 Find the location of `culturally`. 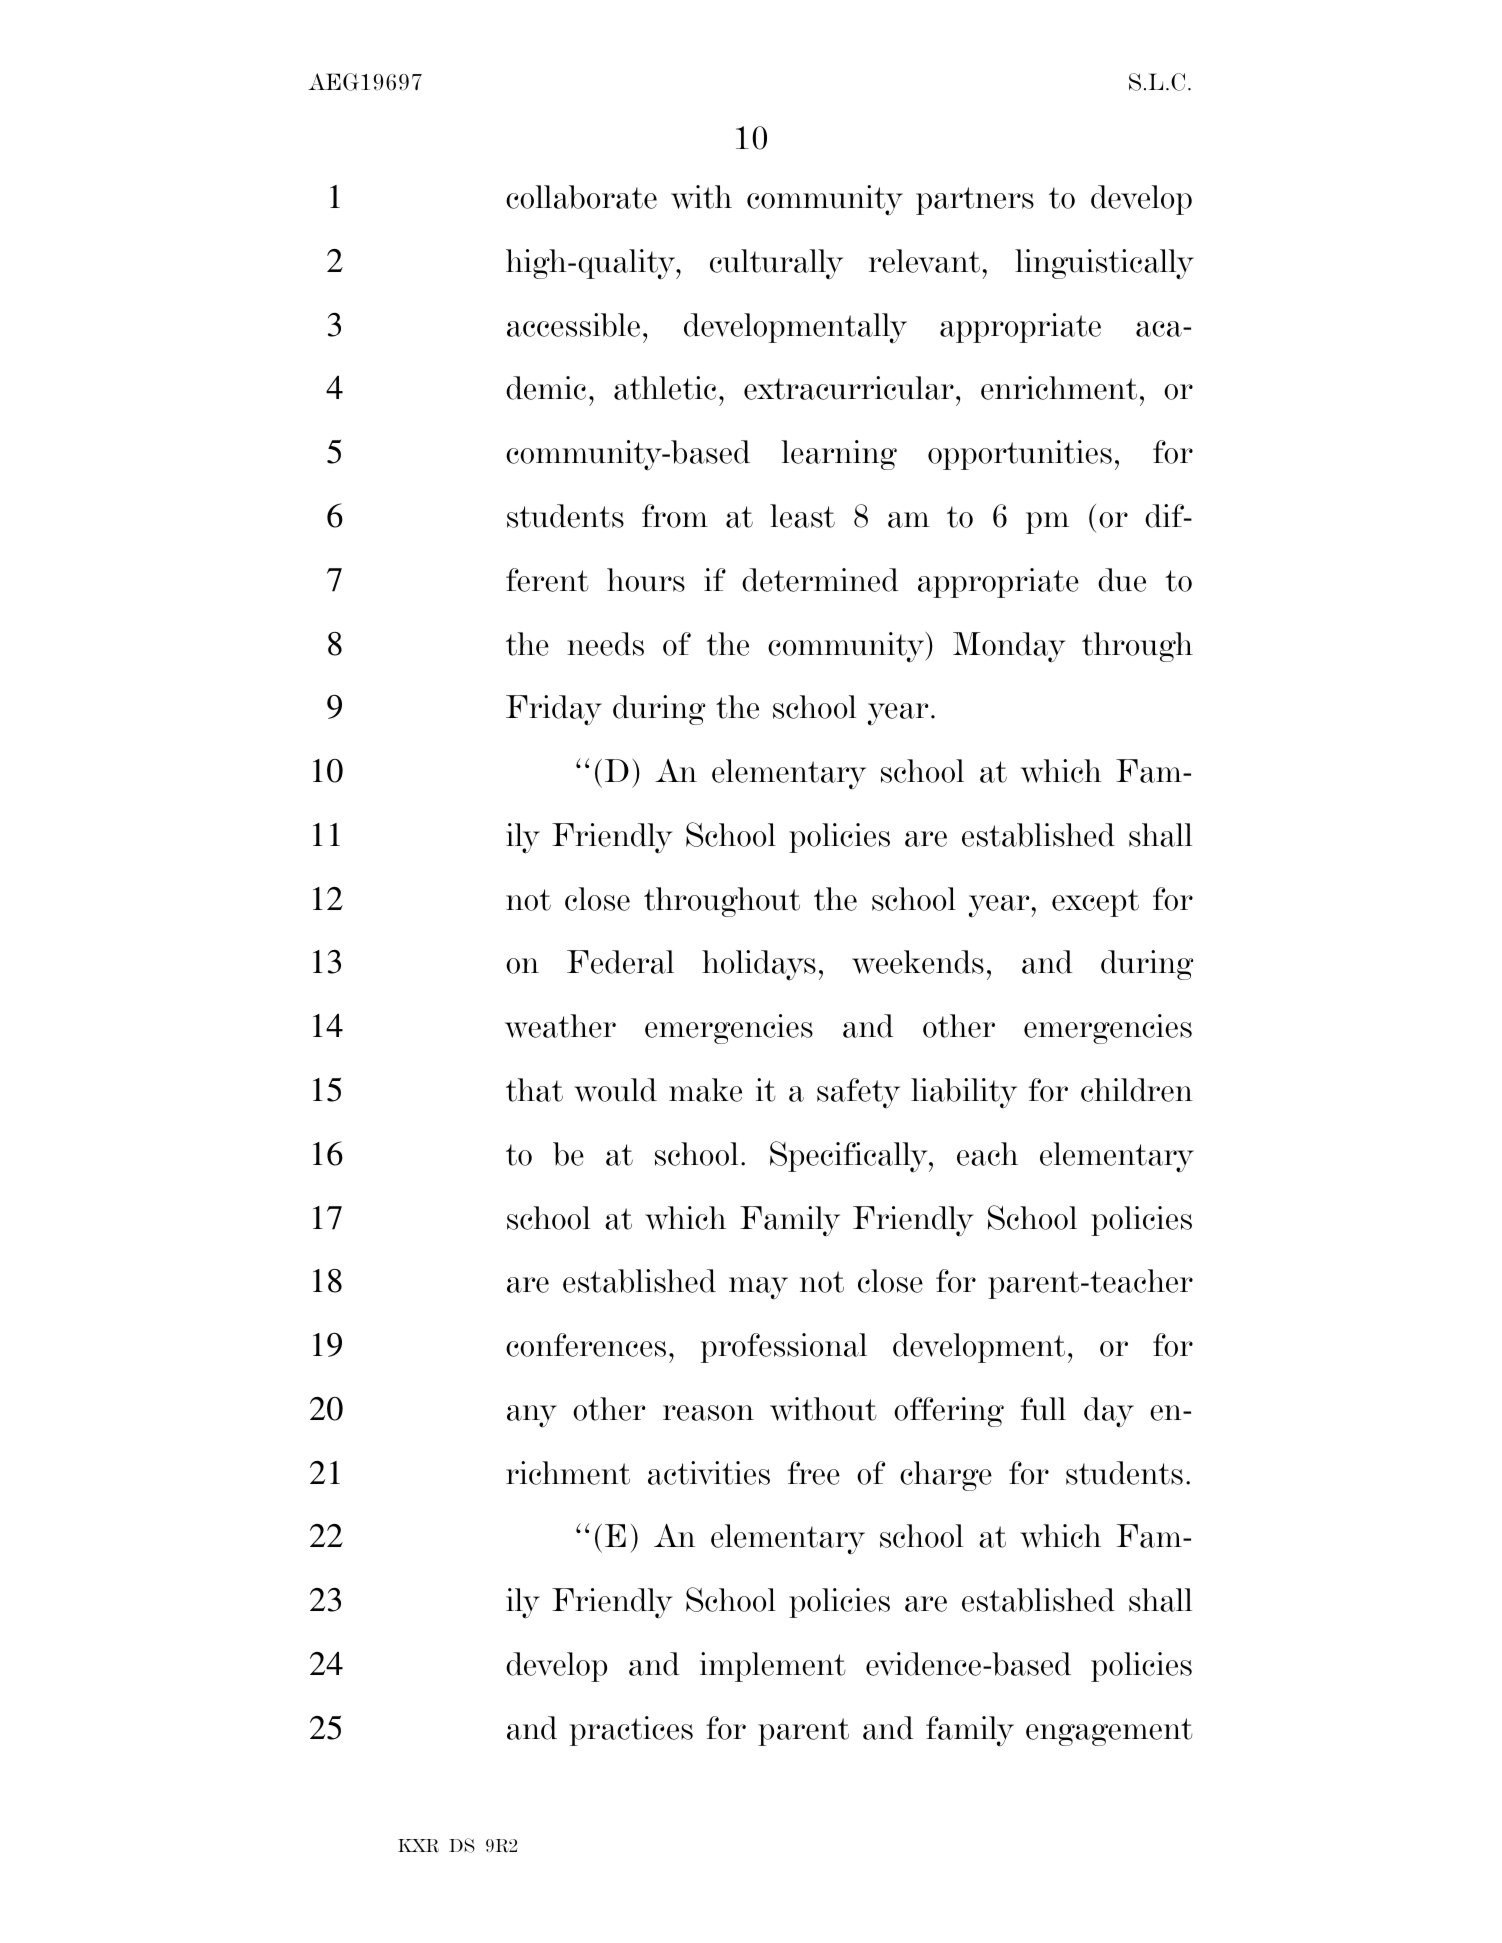

culturally is located at coordinates (776, 264).
